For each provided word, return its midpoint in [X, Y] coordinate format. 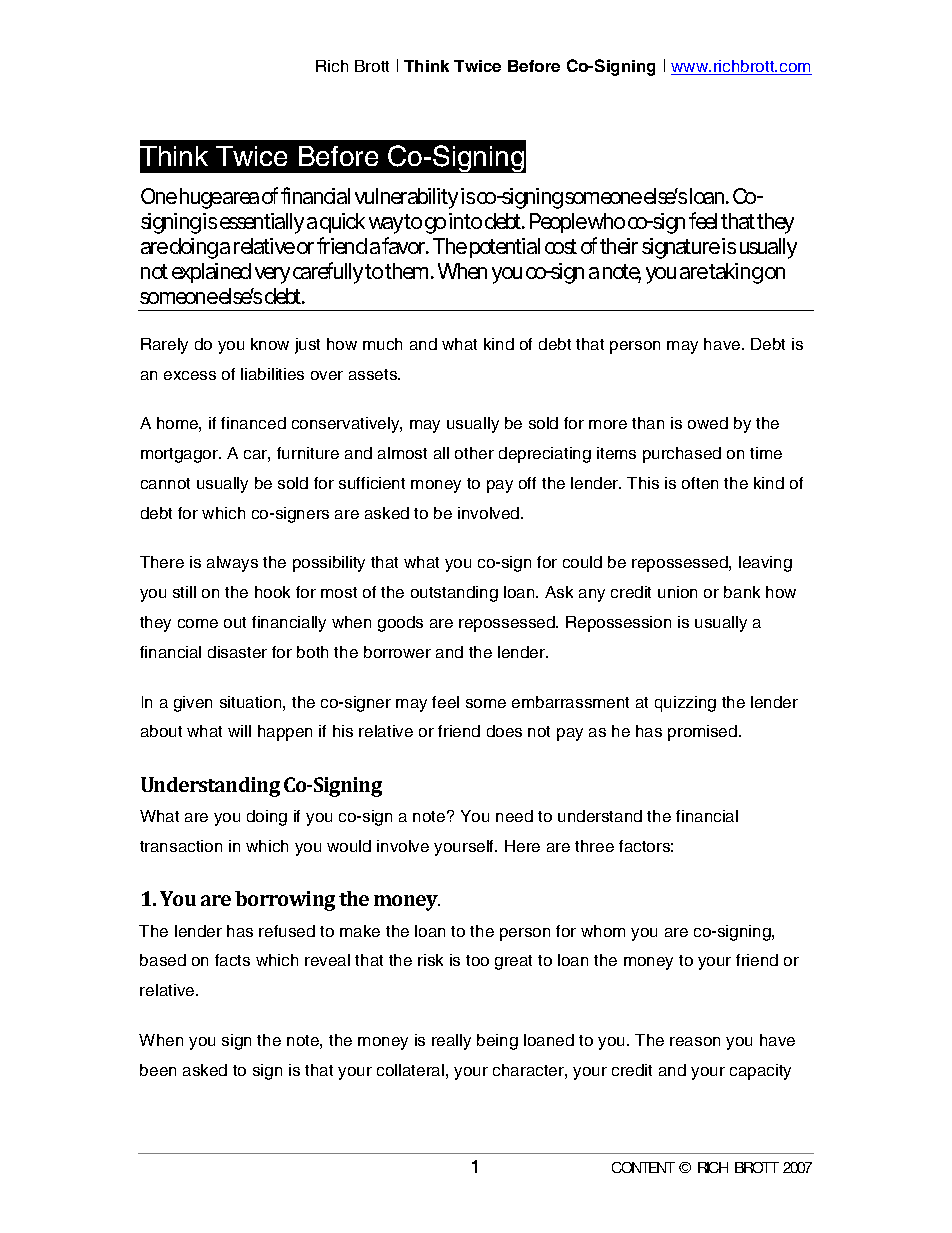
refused [287, 931]
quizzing [685, 704]
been [158, 1070]
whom [603, 931]
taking [736, 273]
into [465, 221]
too [477, 960]
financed [253, 423]
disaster [237, 652]
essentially [262, 223]
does [504, 731]
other [474, 453]
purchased [682, 455]
